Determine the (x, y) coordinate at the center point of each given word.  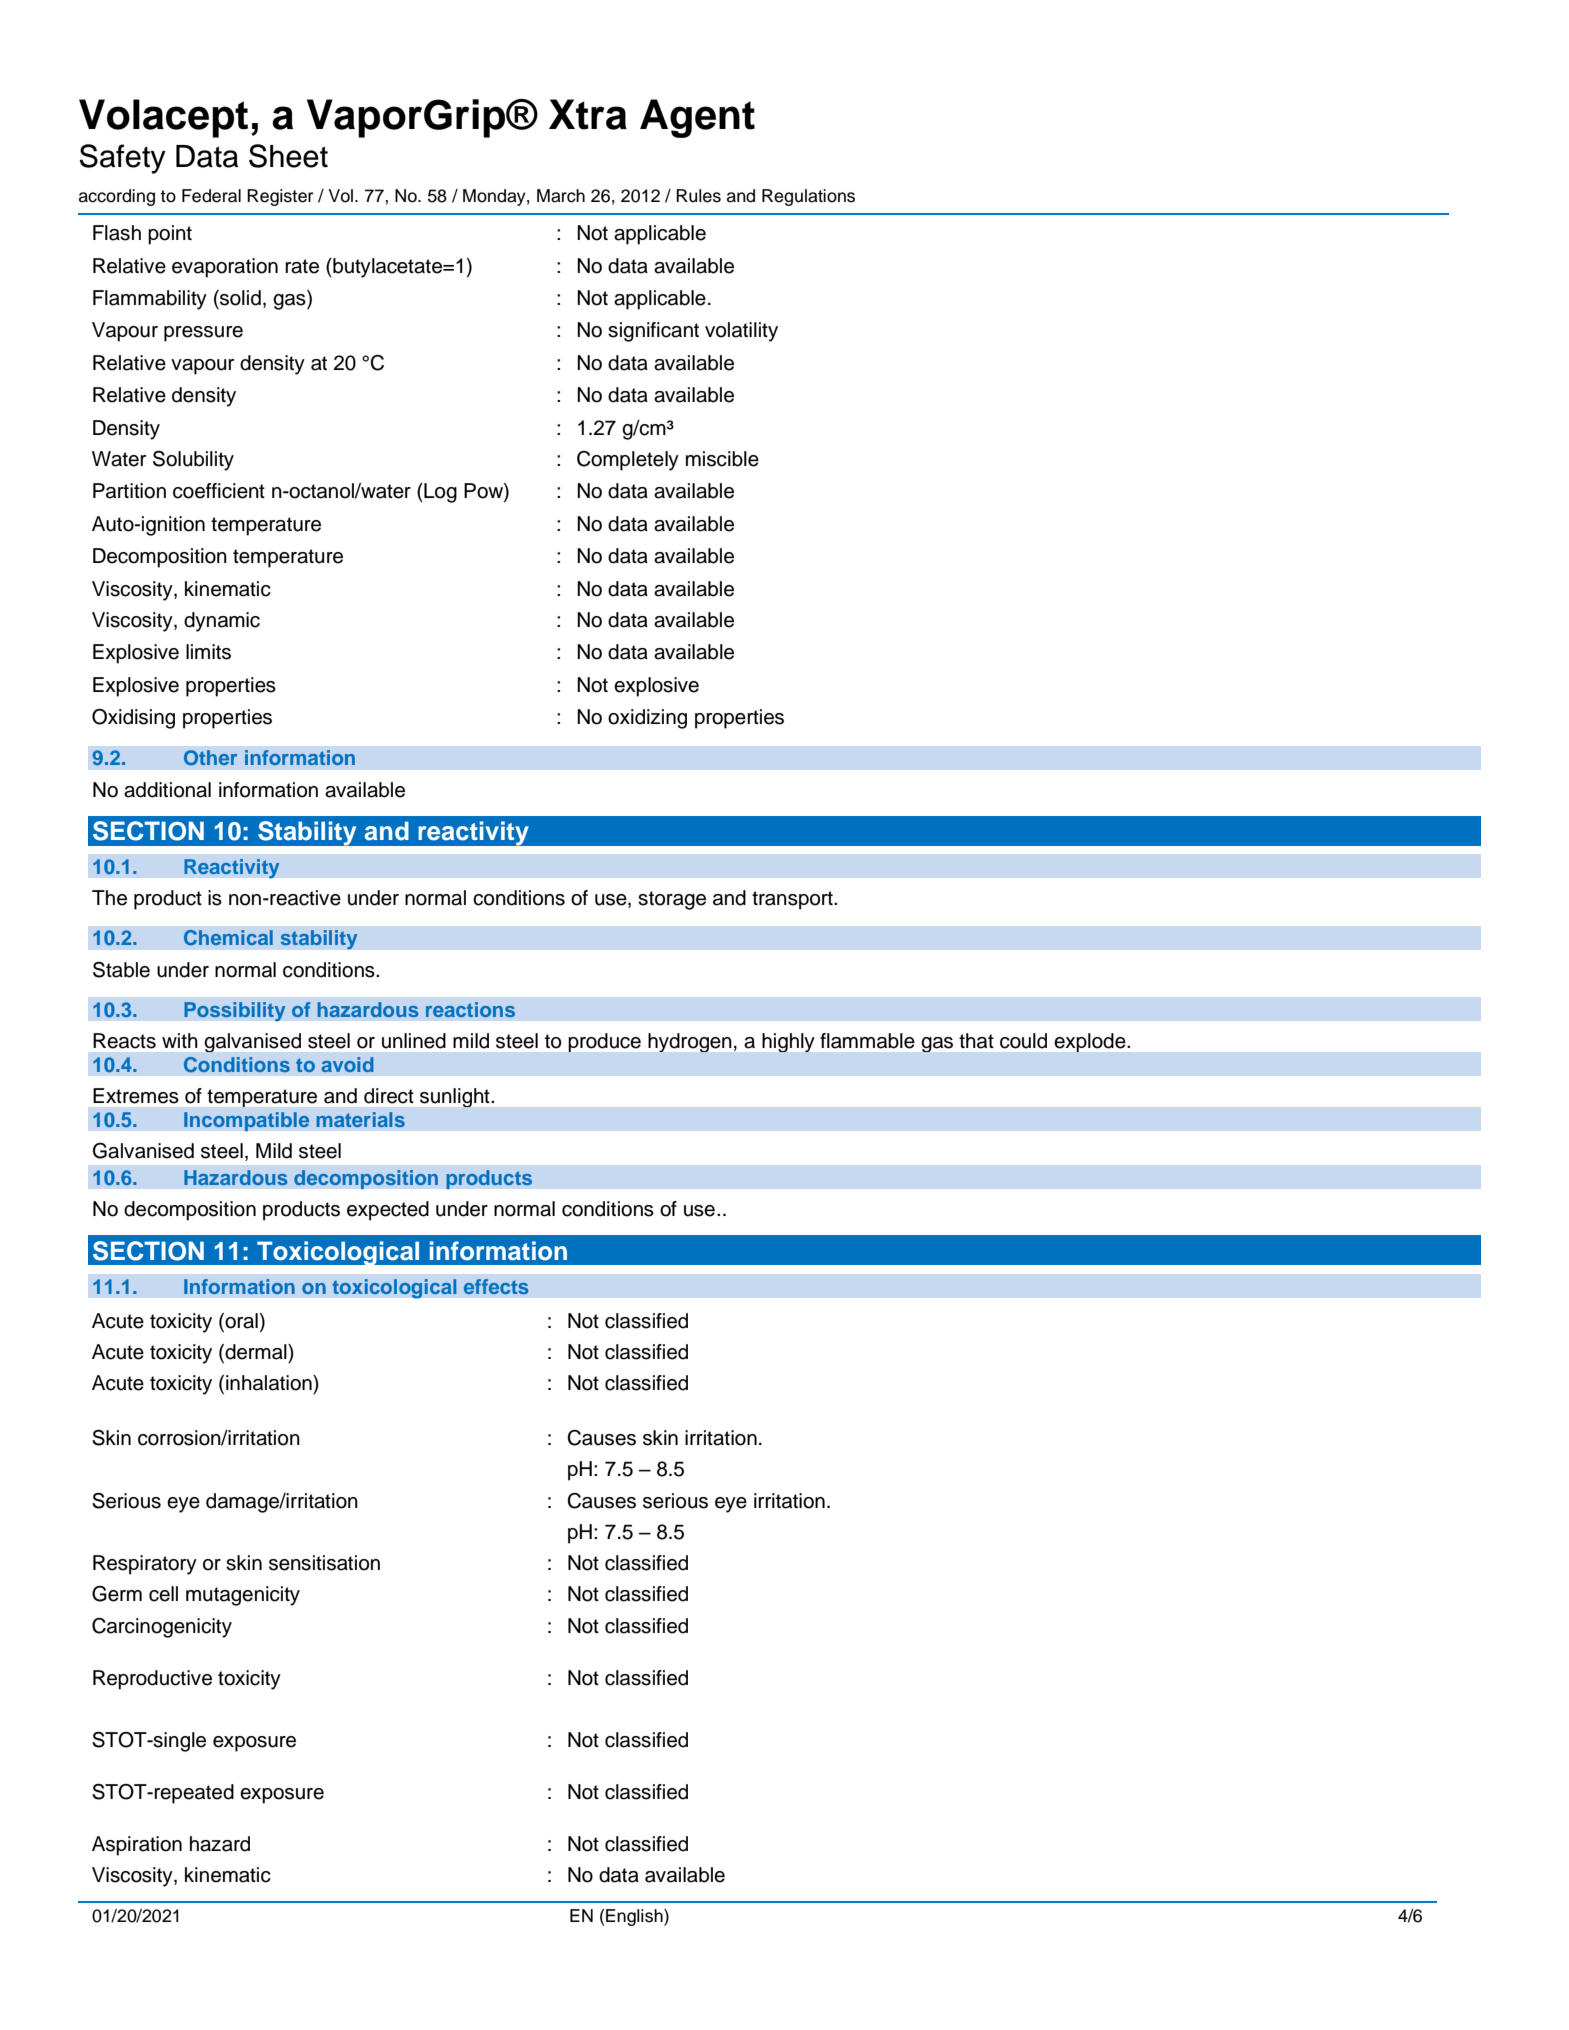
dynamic (222, 622)
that (976, 1041)
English (635, 1917)
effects (496, 1286)
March (561, 196)
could (1023, 1041)
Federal (211, 196)
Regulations (808, 197)
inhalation (270, 1383)
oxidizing (647, 719)
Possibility (235, 1011)
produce (605, 1042)
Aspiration (137, 1846)
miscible (722, 459)
